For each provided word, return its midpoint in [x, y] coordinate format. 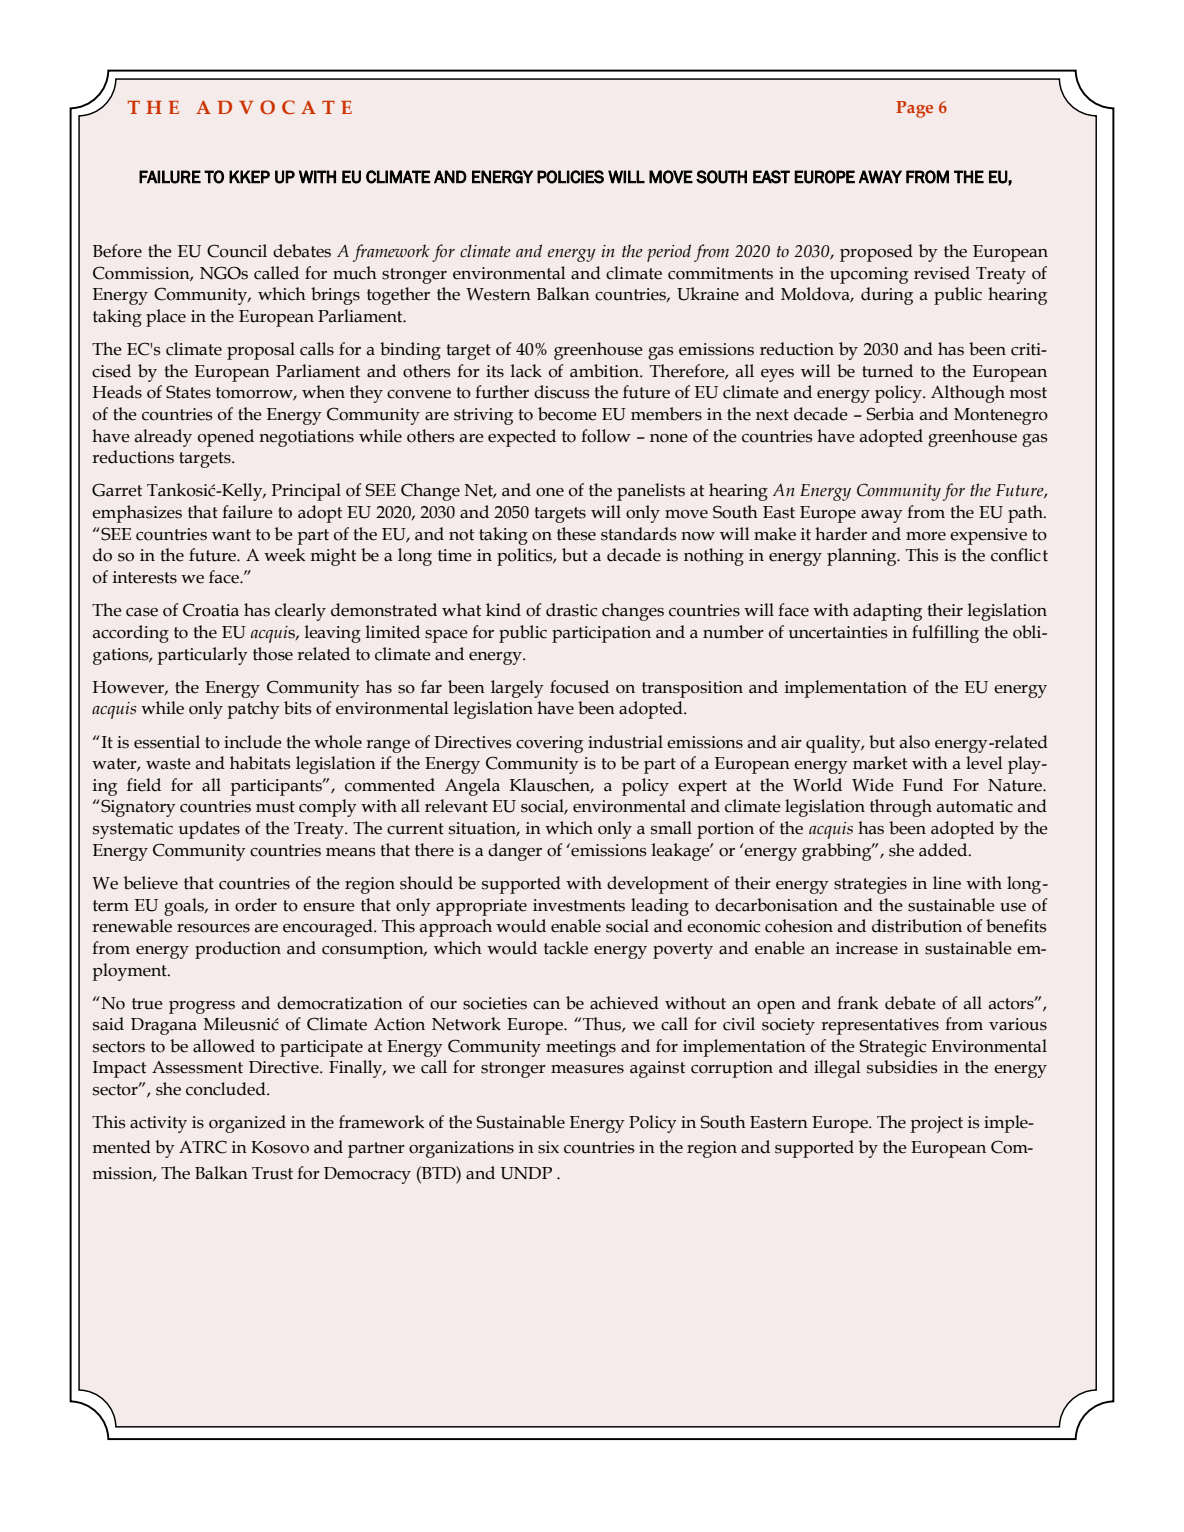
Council [237, 251]
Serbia [890, 414]
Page [914, 109]
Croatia [211, 610]
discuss [562, 392]
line [947, 883]
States [188, 392]
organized [247, 1124]
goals [185, 907]
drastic [571, 610]
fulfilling [945, 634]
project [936, 1124]
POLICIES [570, 177]
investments [579, 905]
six [548, 1147]
